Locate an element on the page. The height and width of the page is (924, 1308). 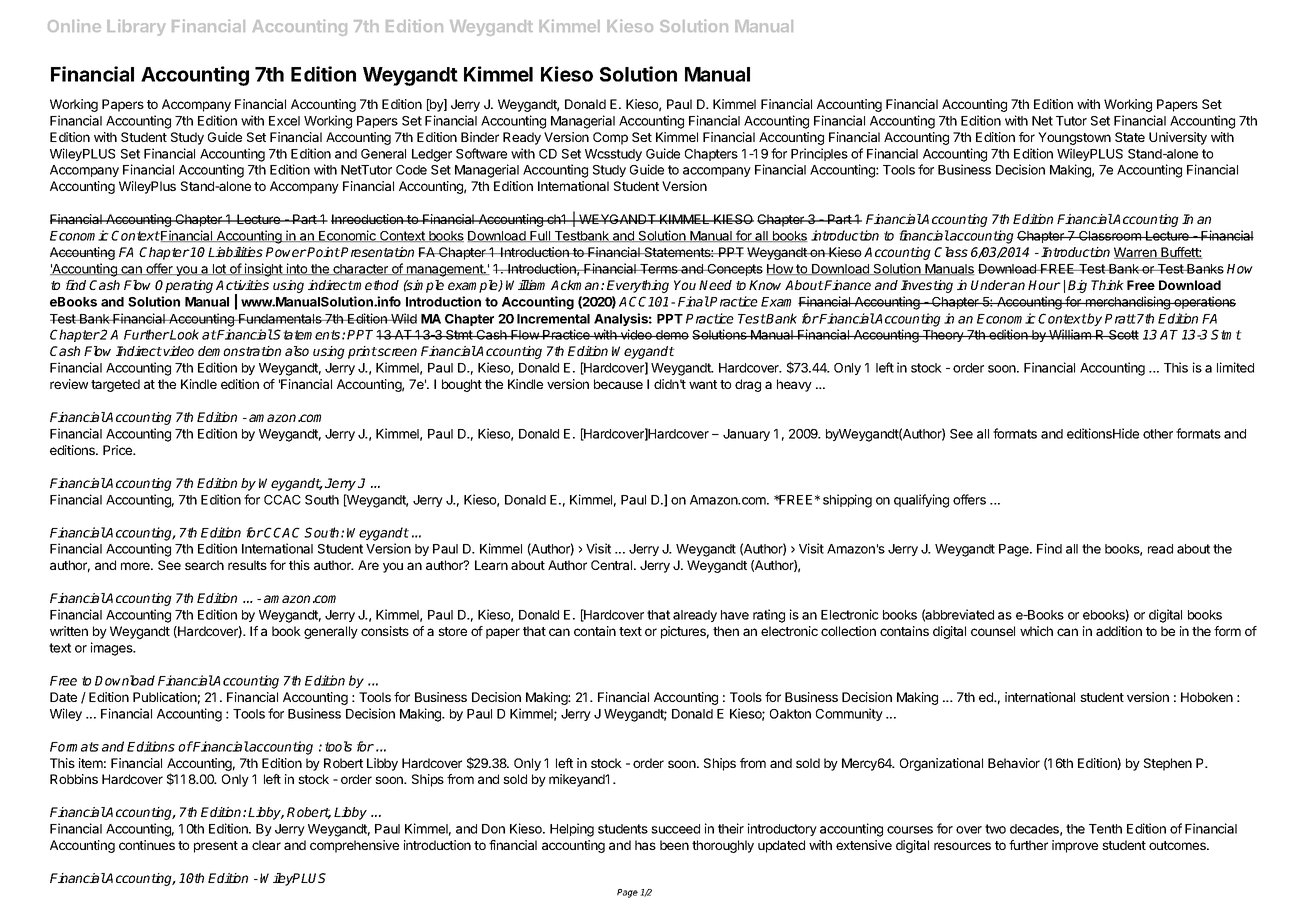
Binder is located at coordinates (480, 137).
